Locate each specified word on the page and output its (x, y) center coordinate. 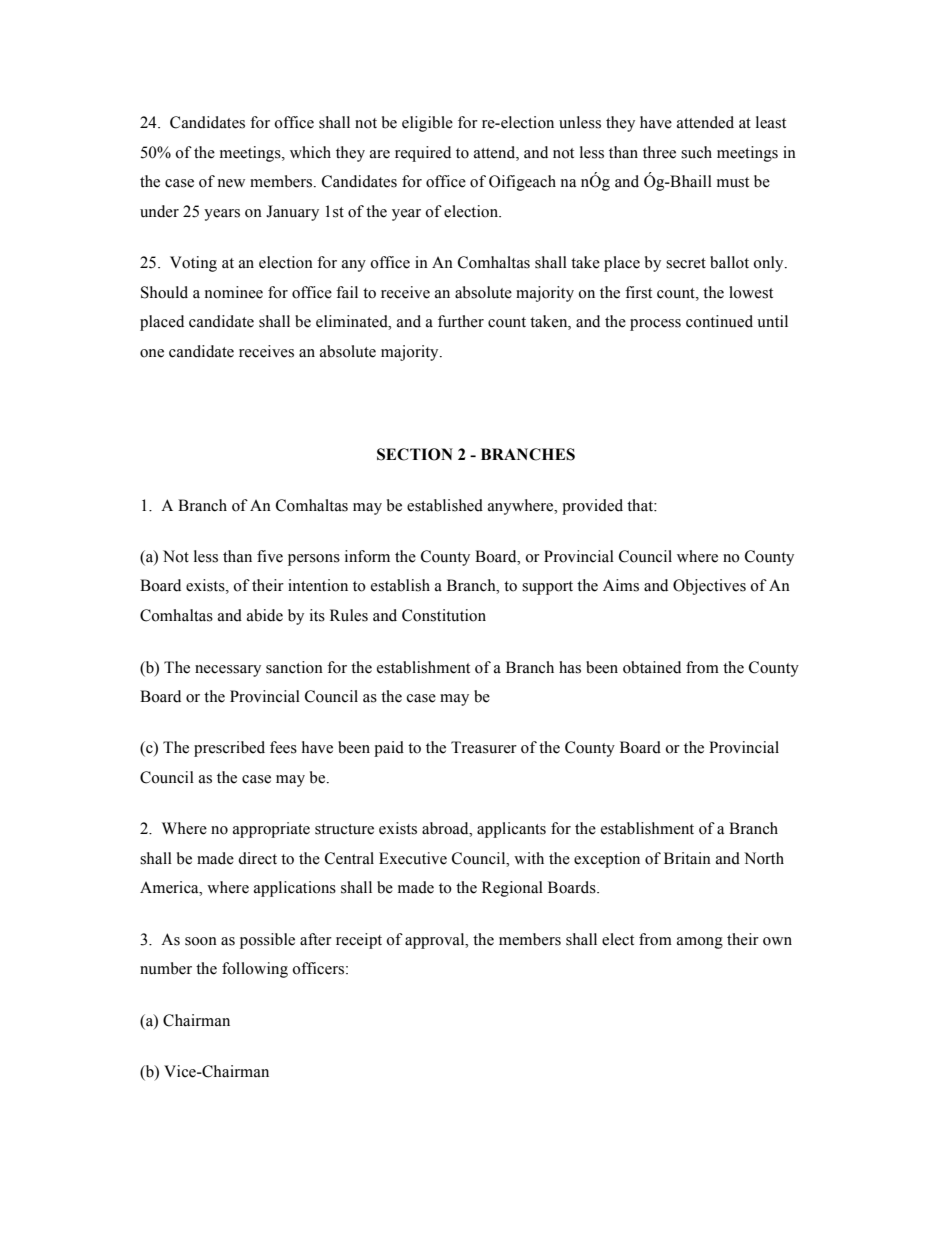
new (231, 183)
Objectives (709, 587)
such (696, 152)
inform (367, 556)
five (270, 556)
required (423, 154)
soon (201, 941)
